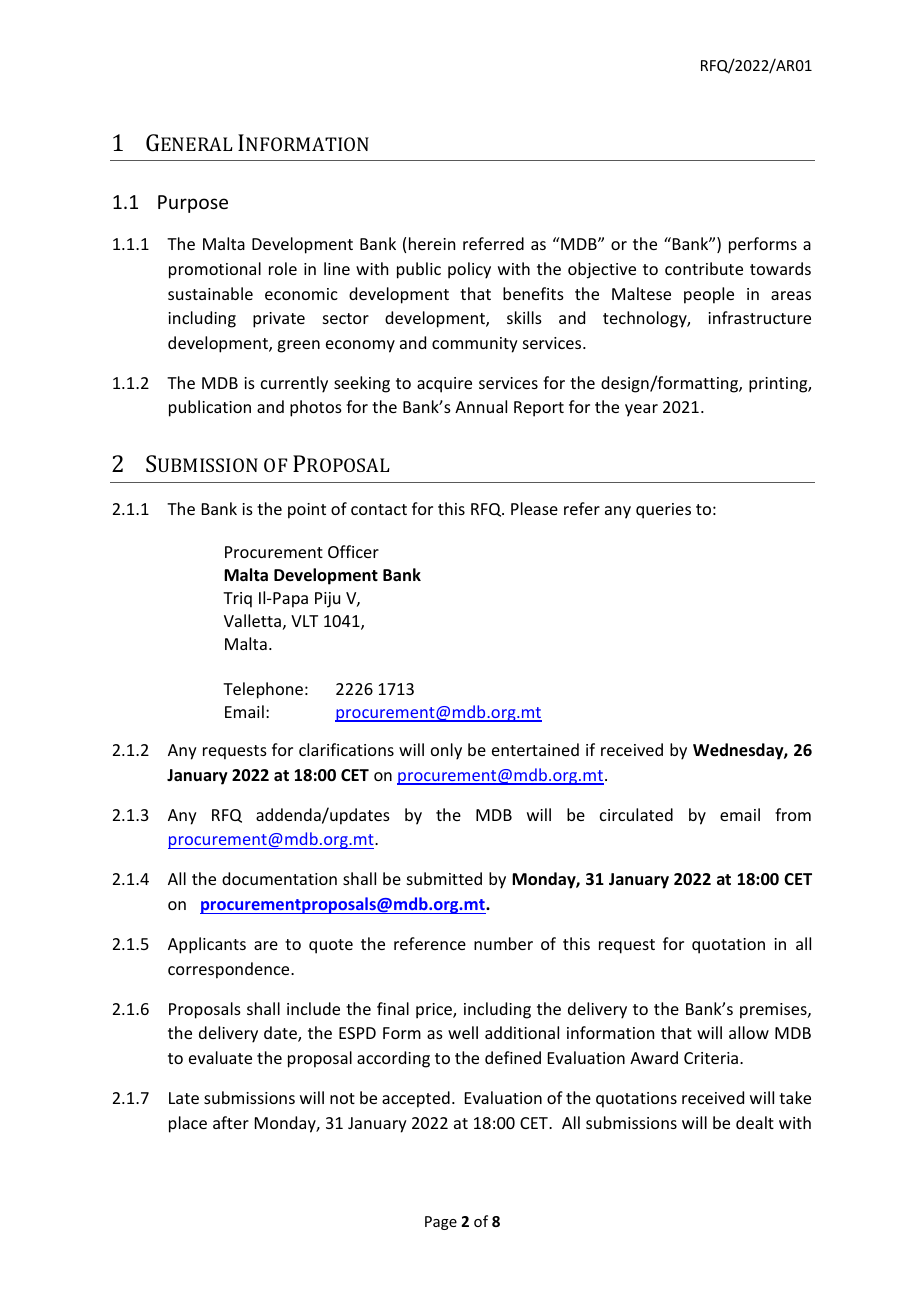 The image size is (924, 1308). Describe the element at coordinates (444, 878) in the screenshot. I see `submitted` at that location.
